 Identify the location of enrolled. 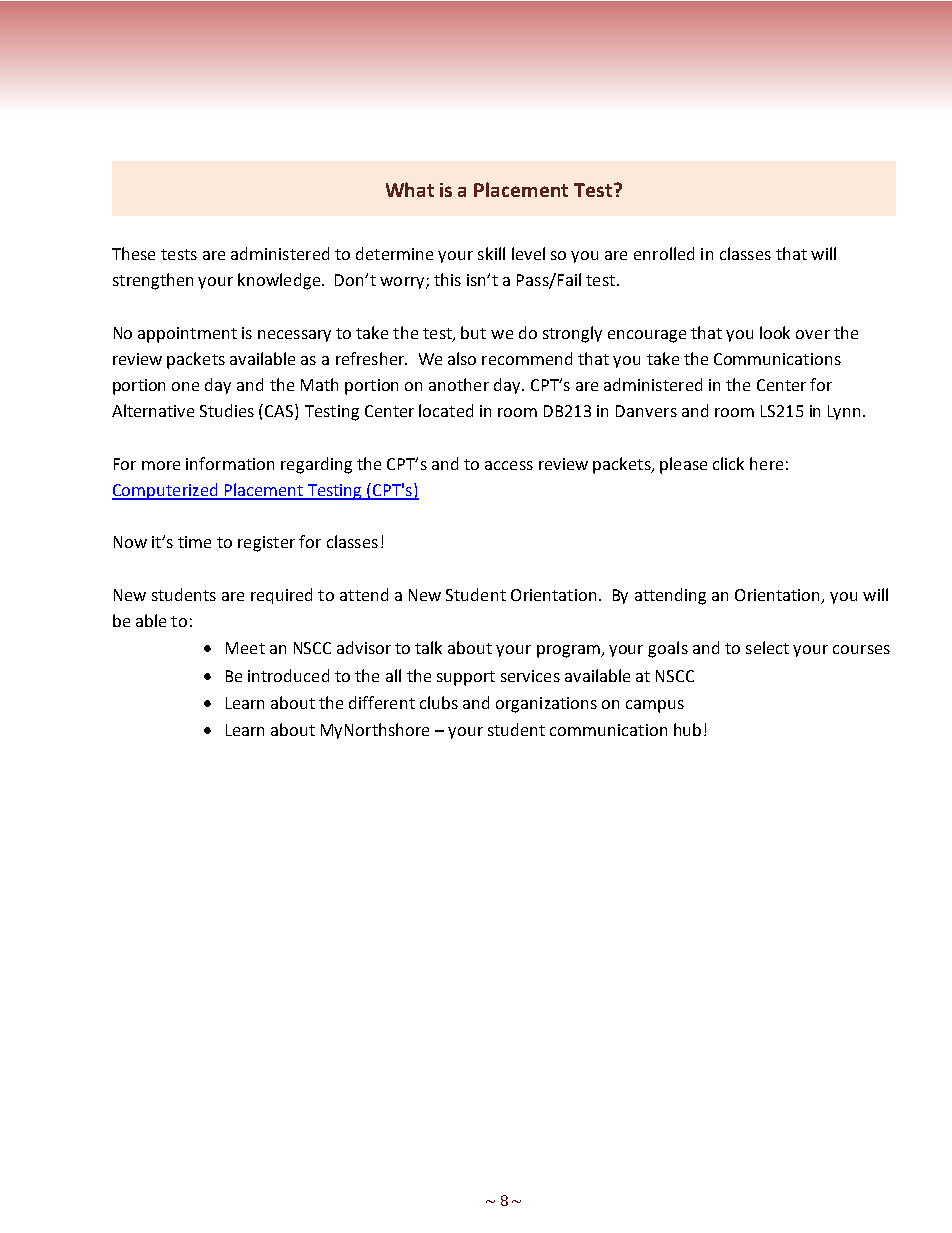
(664, 253).
